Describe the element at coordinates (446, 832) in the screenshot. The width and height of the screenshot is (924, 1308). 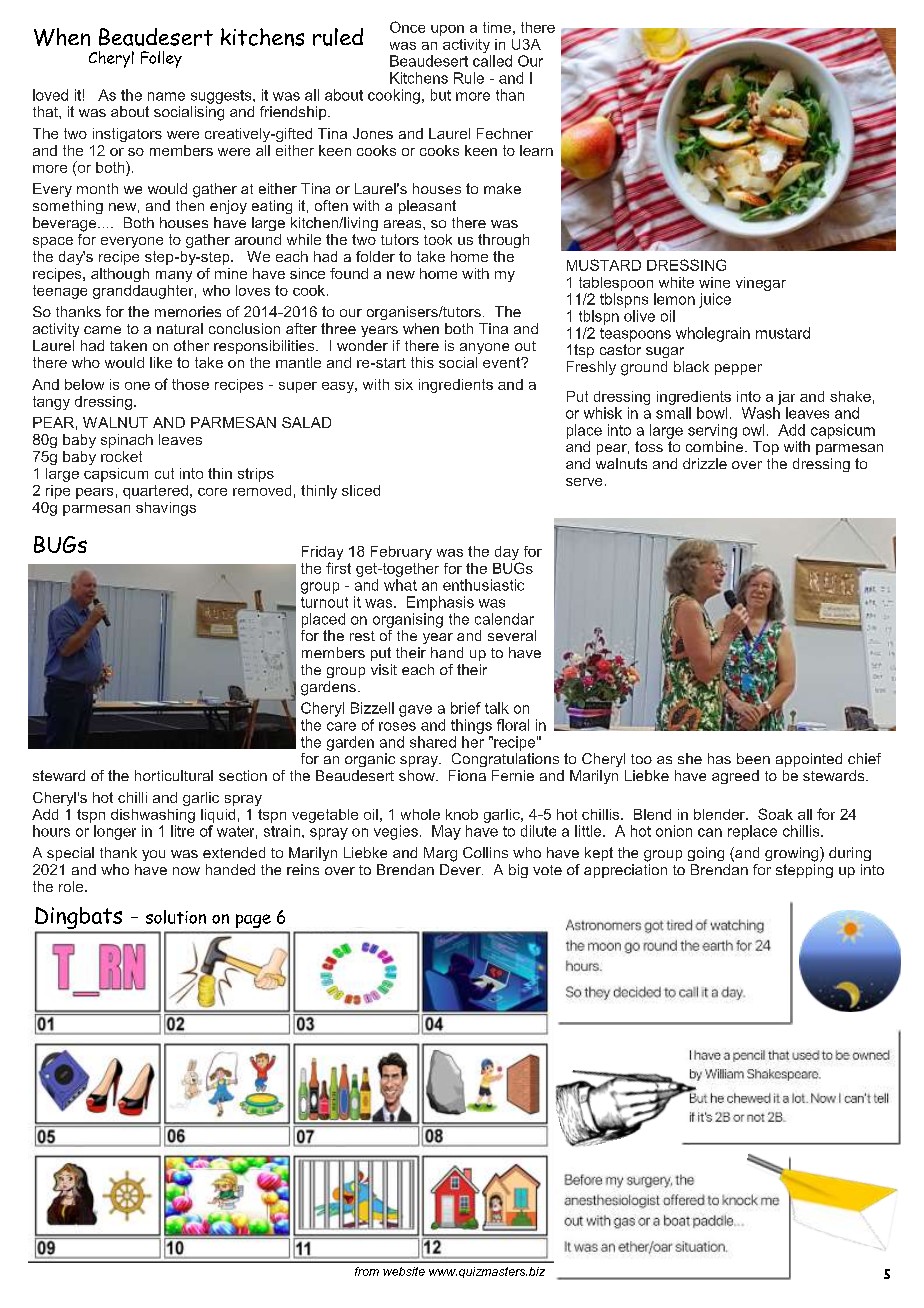
I see `May` at that location.
